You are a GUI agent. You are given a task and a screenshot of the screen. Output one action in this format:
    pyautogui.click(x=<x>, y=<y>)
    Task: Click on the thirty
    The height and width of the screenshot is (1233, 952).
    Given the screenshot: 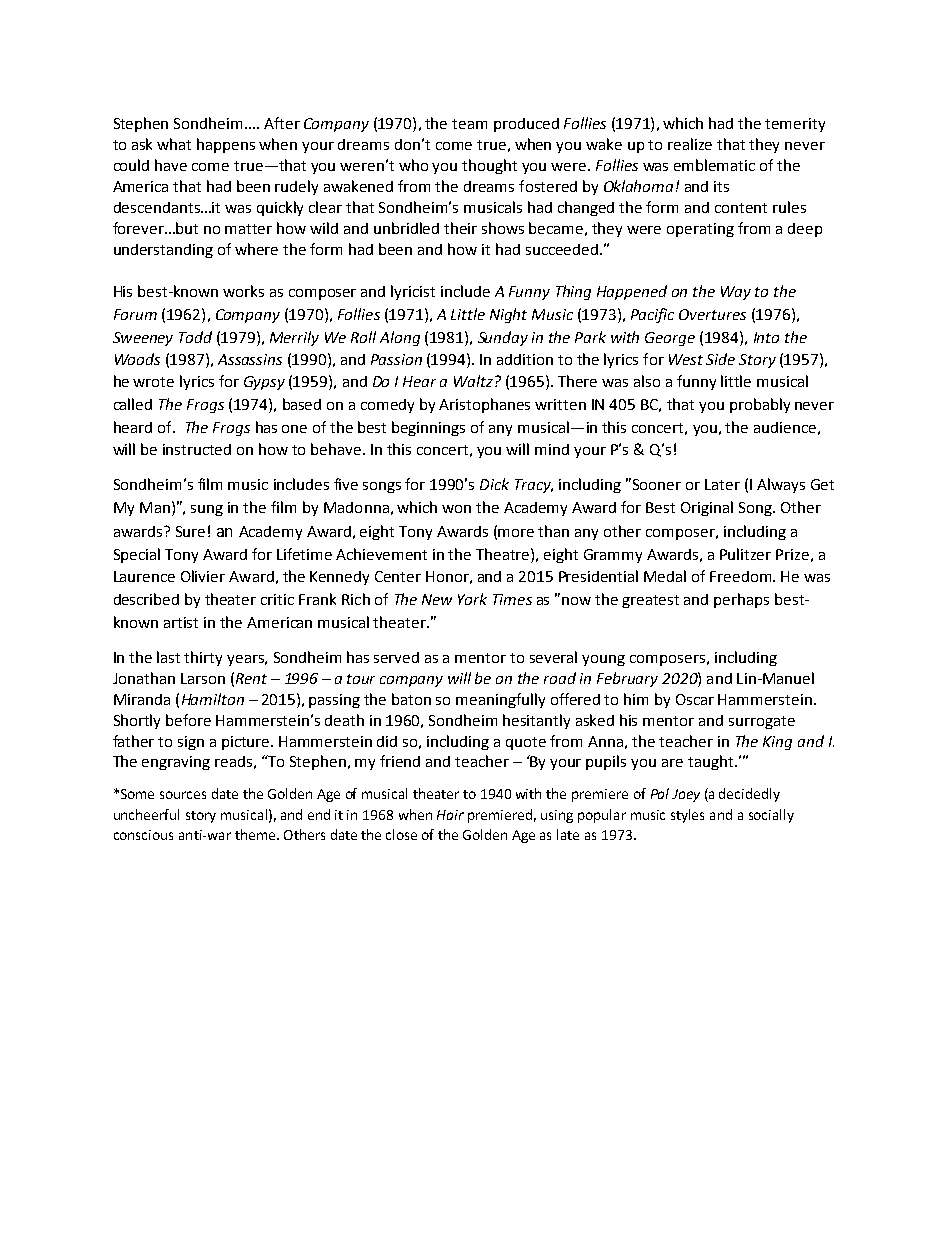 What is the action you would take?
    pyautogui.click(x=203, y=658)
